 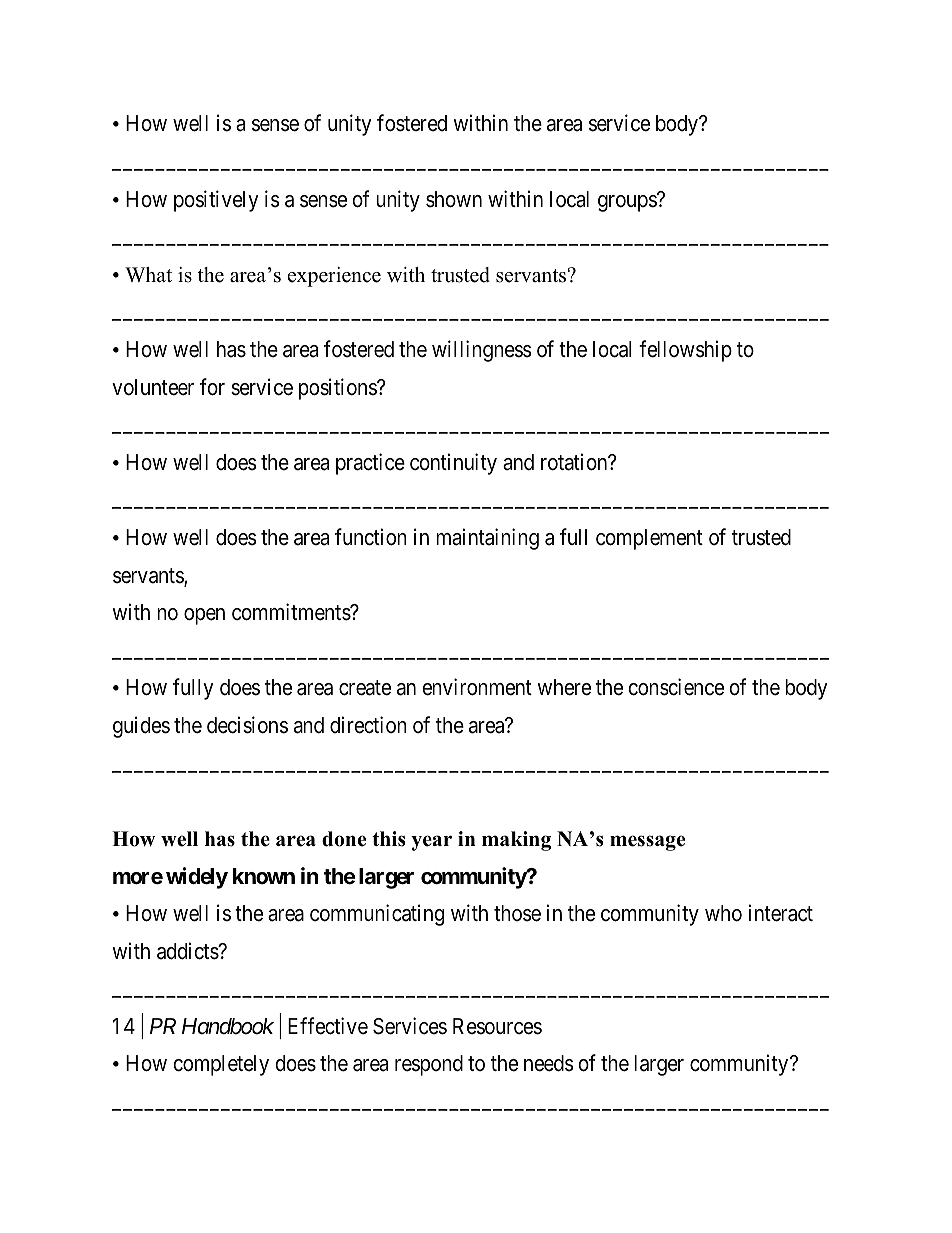 I want to click on fellowship, so click(x=685, y=351).
